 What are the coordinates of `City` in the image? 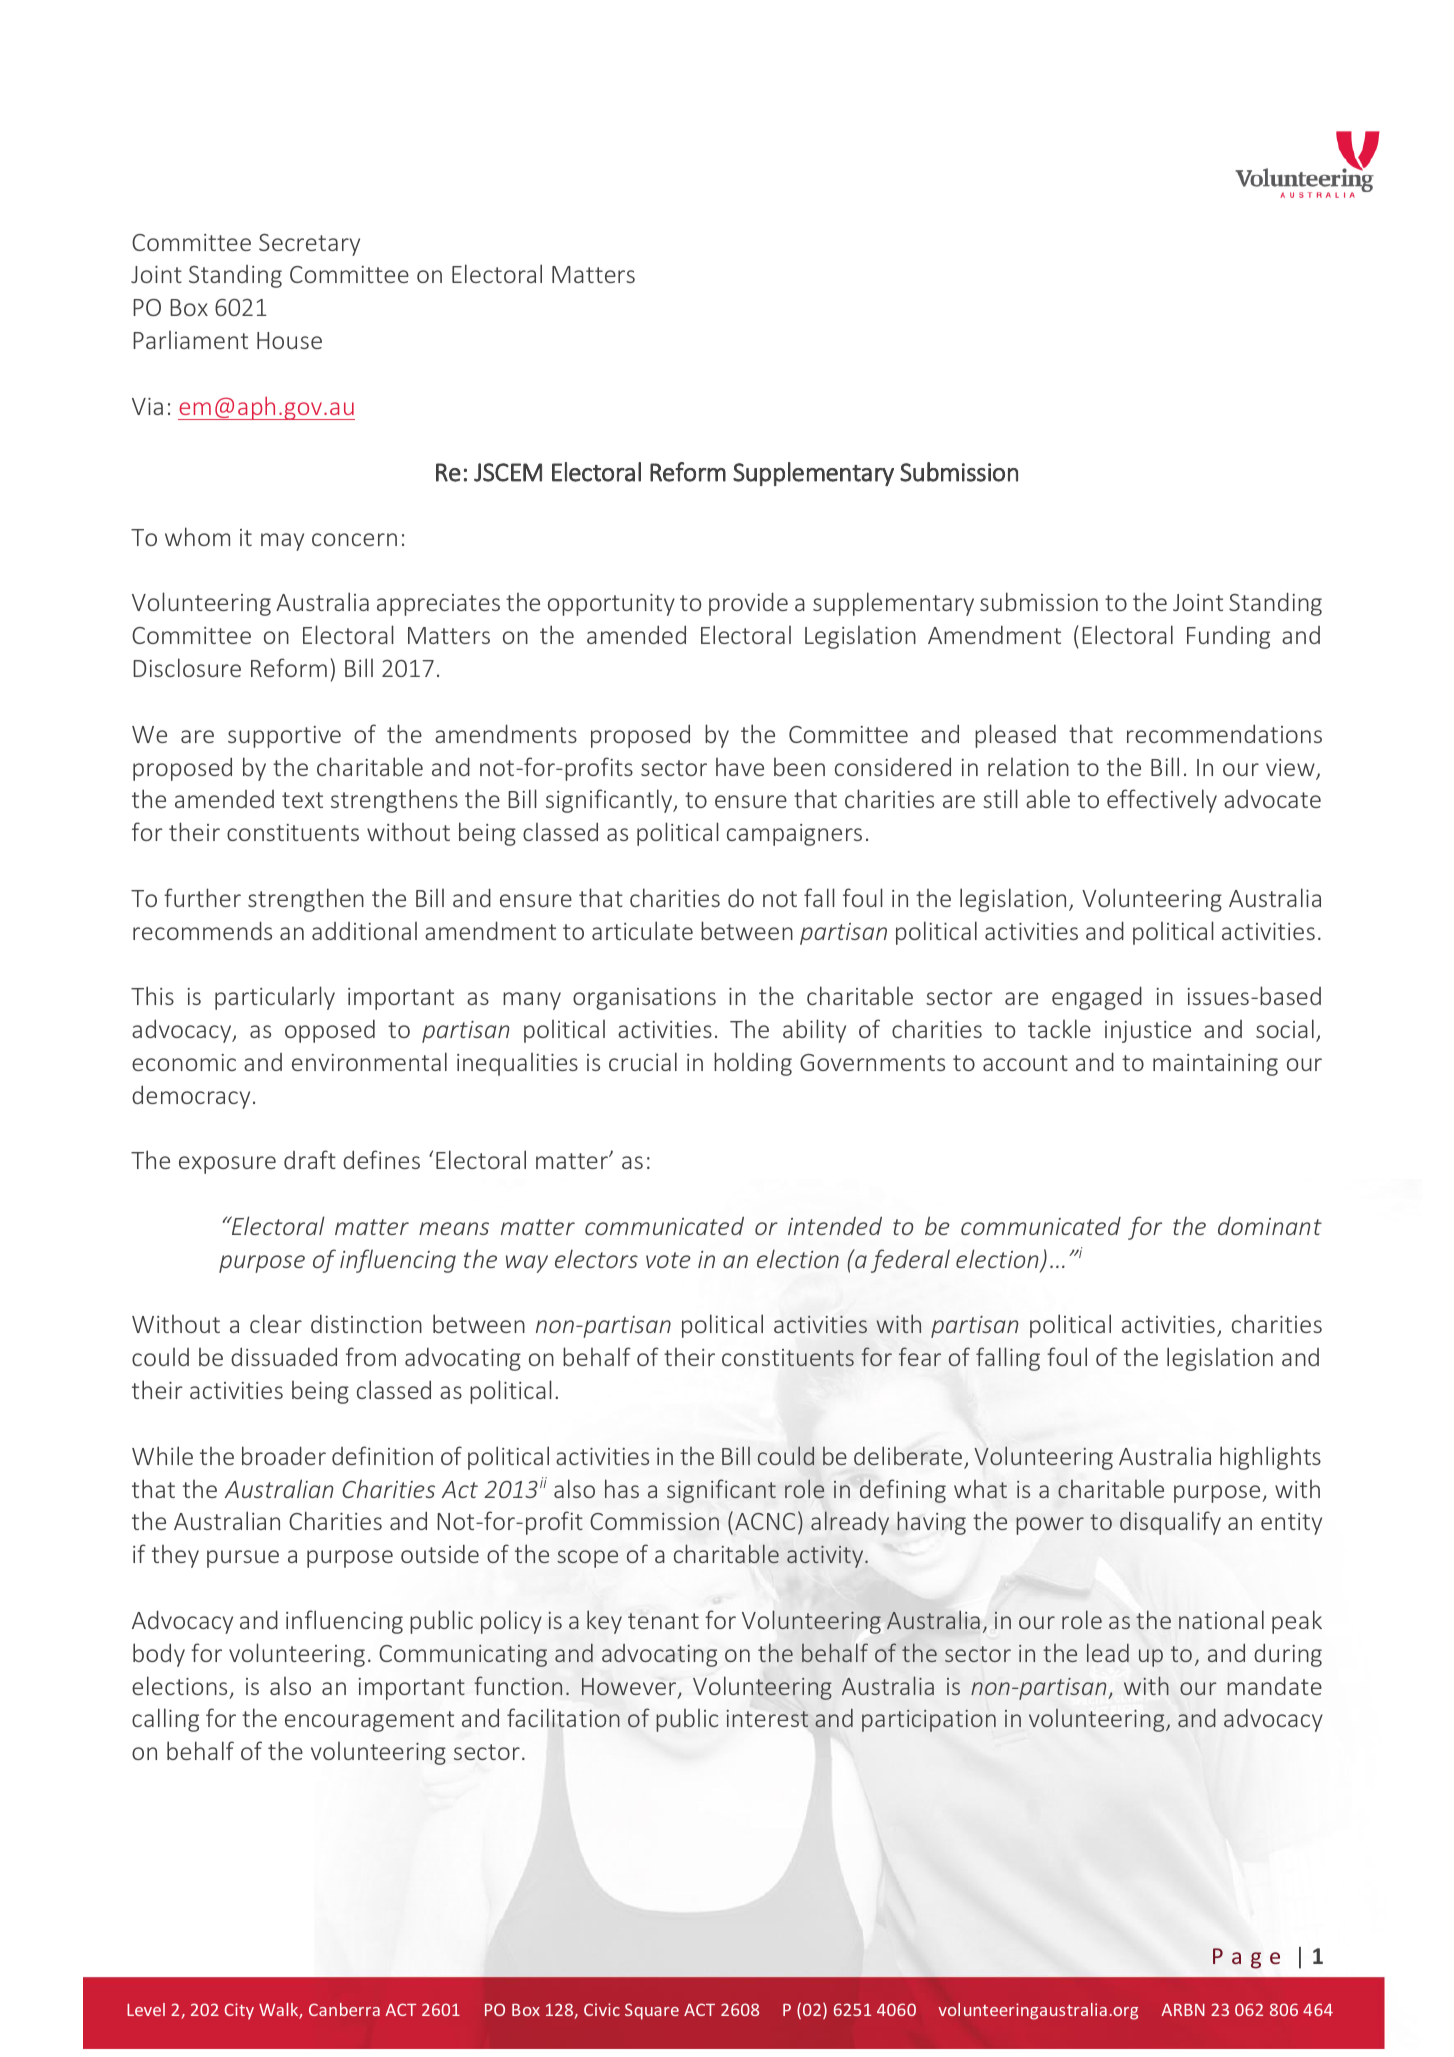 It's located at (239, 2011).
